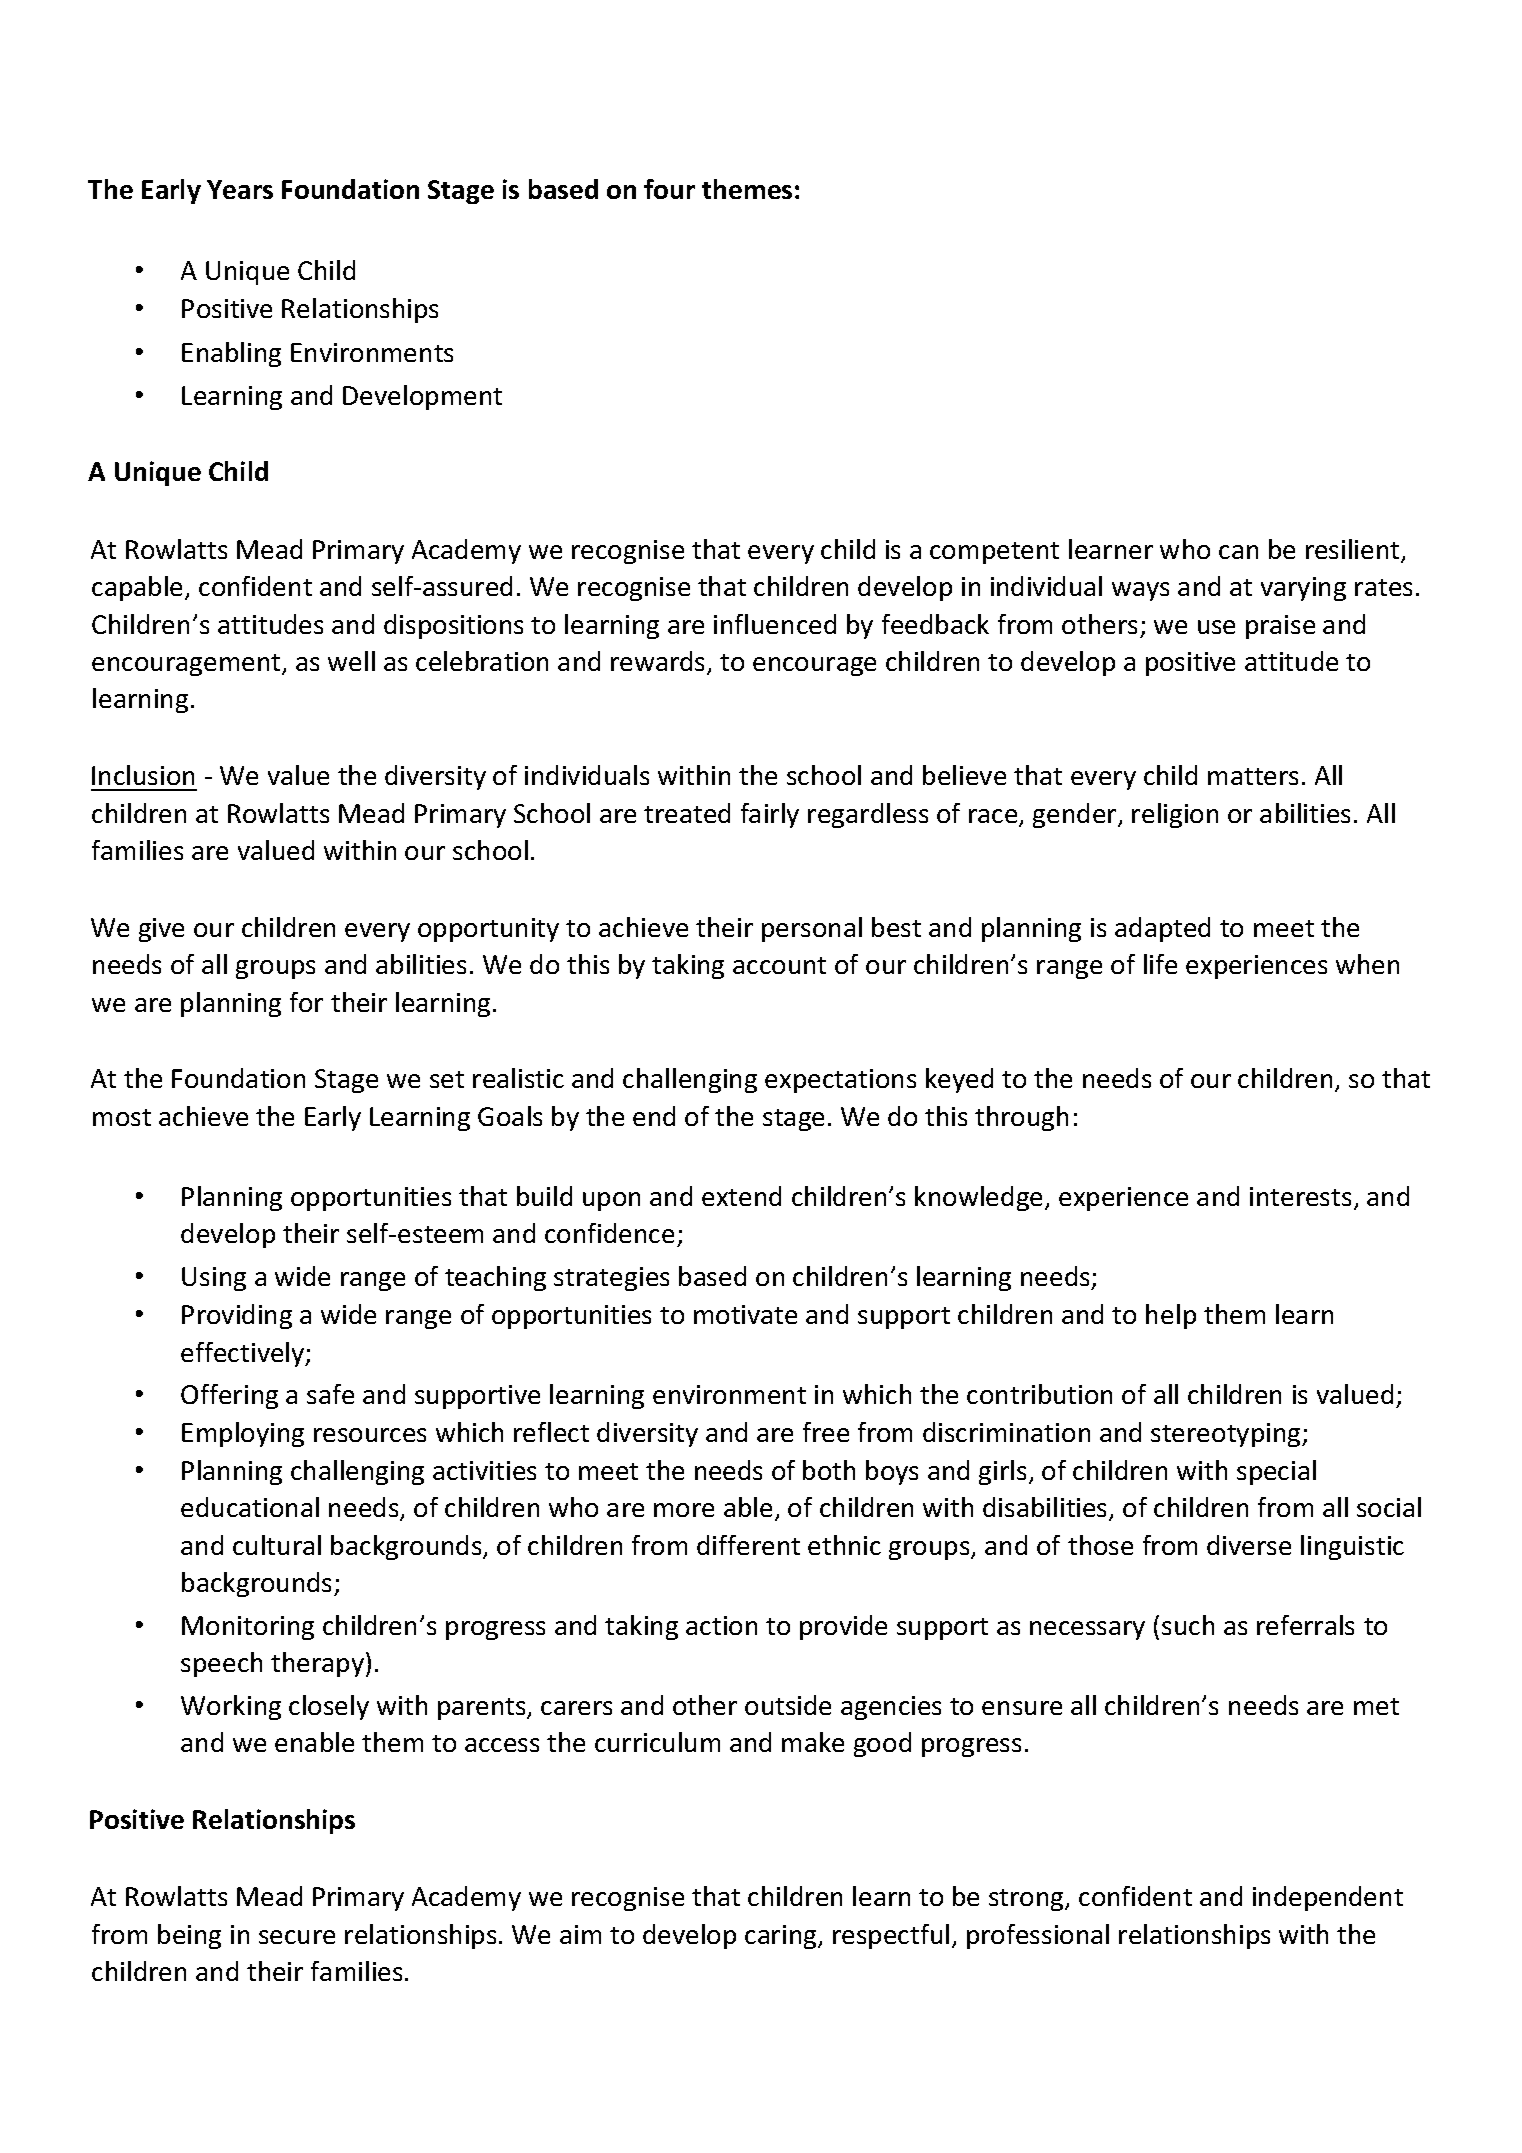 The width and height of the screenshot is (1522, 2153). Describe the element at coordinates (1160, 964) in the screenshot. I see `life` at that location.
